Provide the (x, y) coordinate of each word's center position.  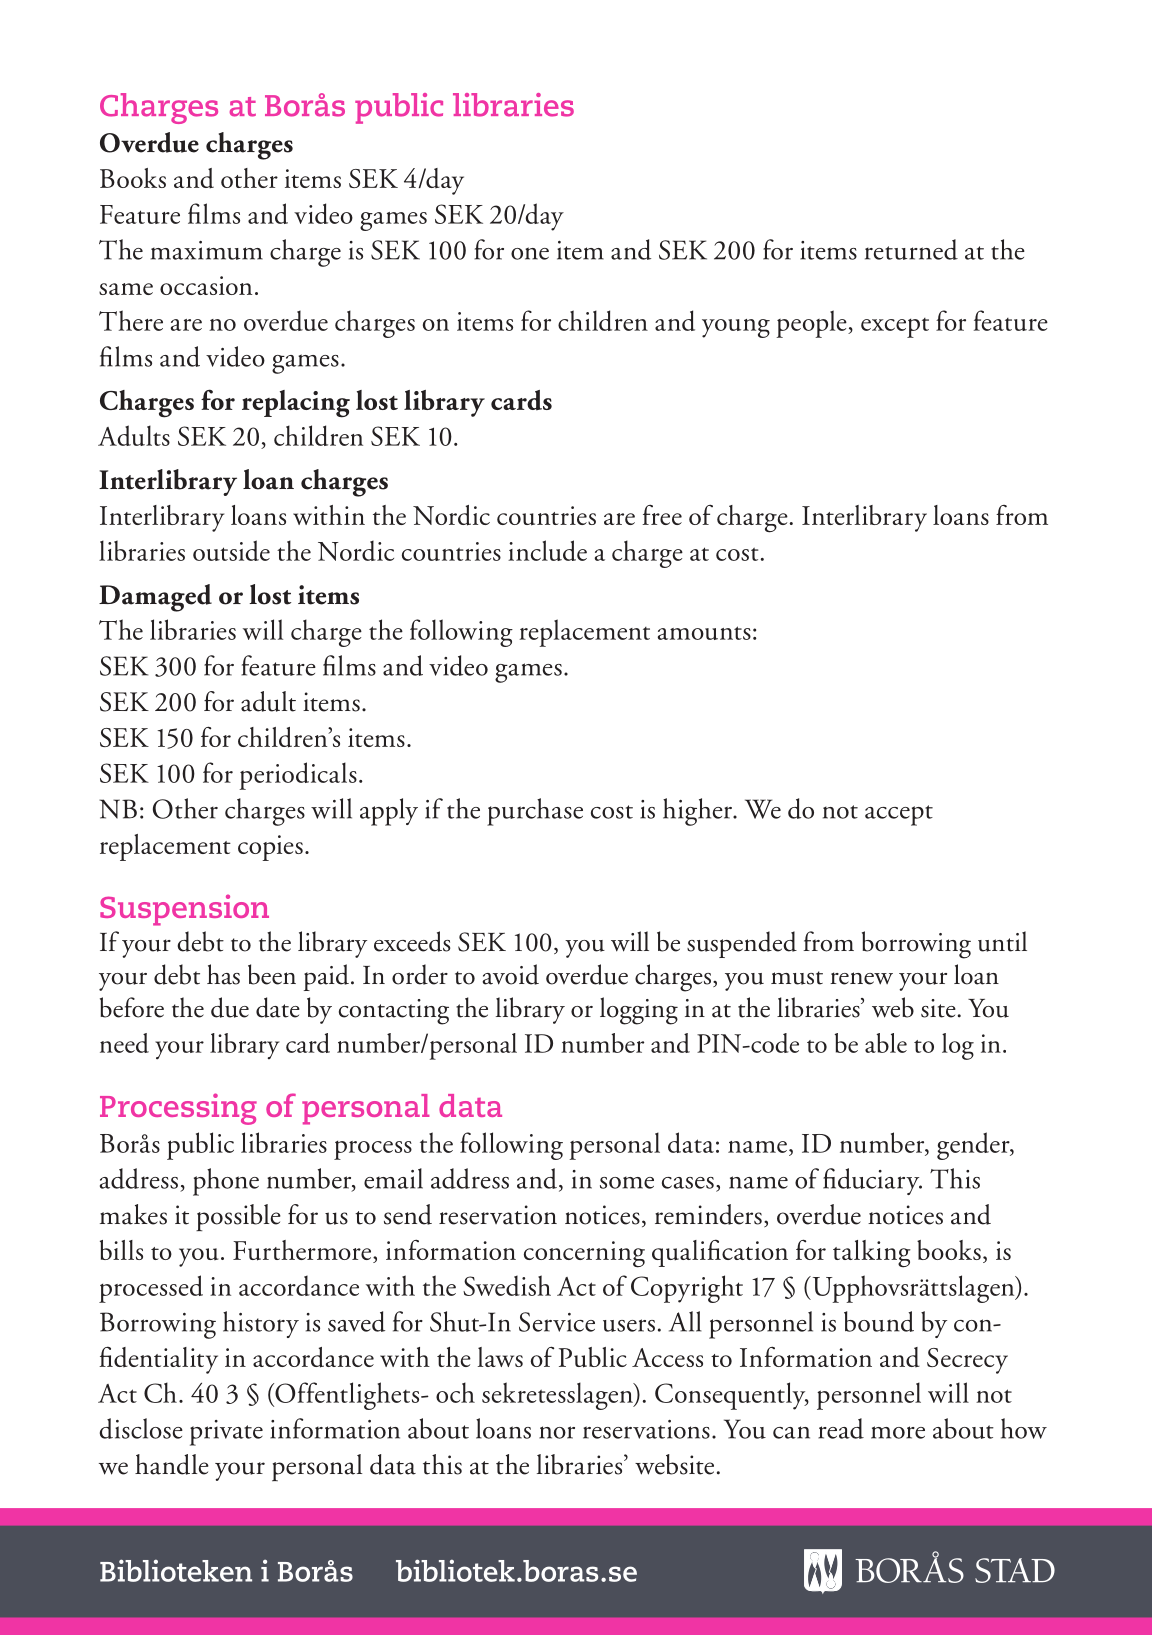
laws (500, 1357)
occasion (206, 285)
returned (911, 249)
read (841, 1428)
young (736, 328)
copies (270, 848)
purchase (535, 812)
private (226, 1433)
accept (899, 815)
